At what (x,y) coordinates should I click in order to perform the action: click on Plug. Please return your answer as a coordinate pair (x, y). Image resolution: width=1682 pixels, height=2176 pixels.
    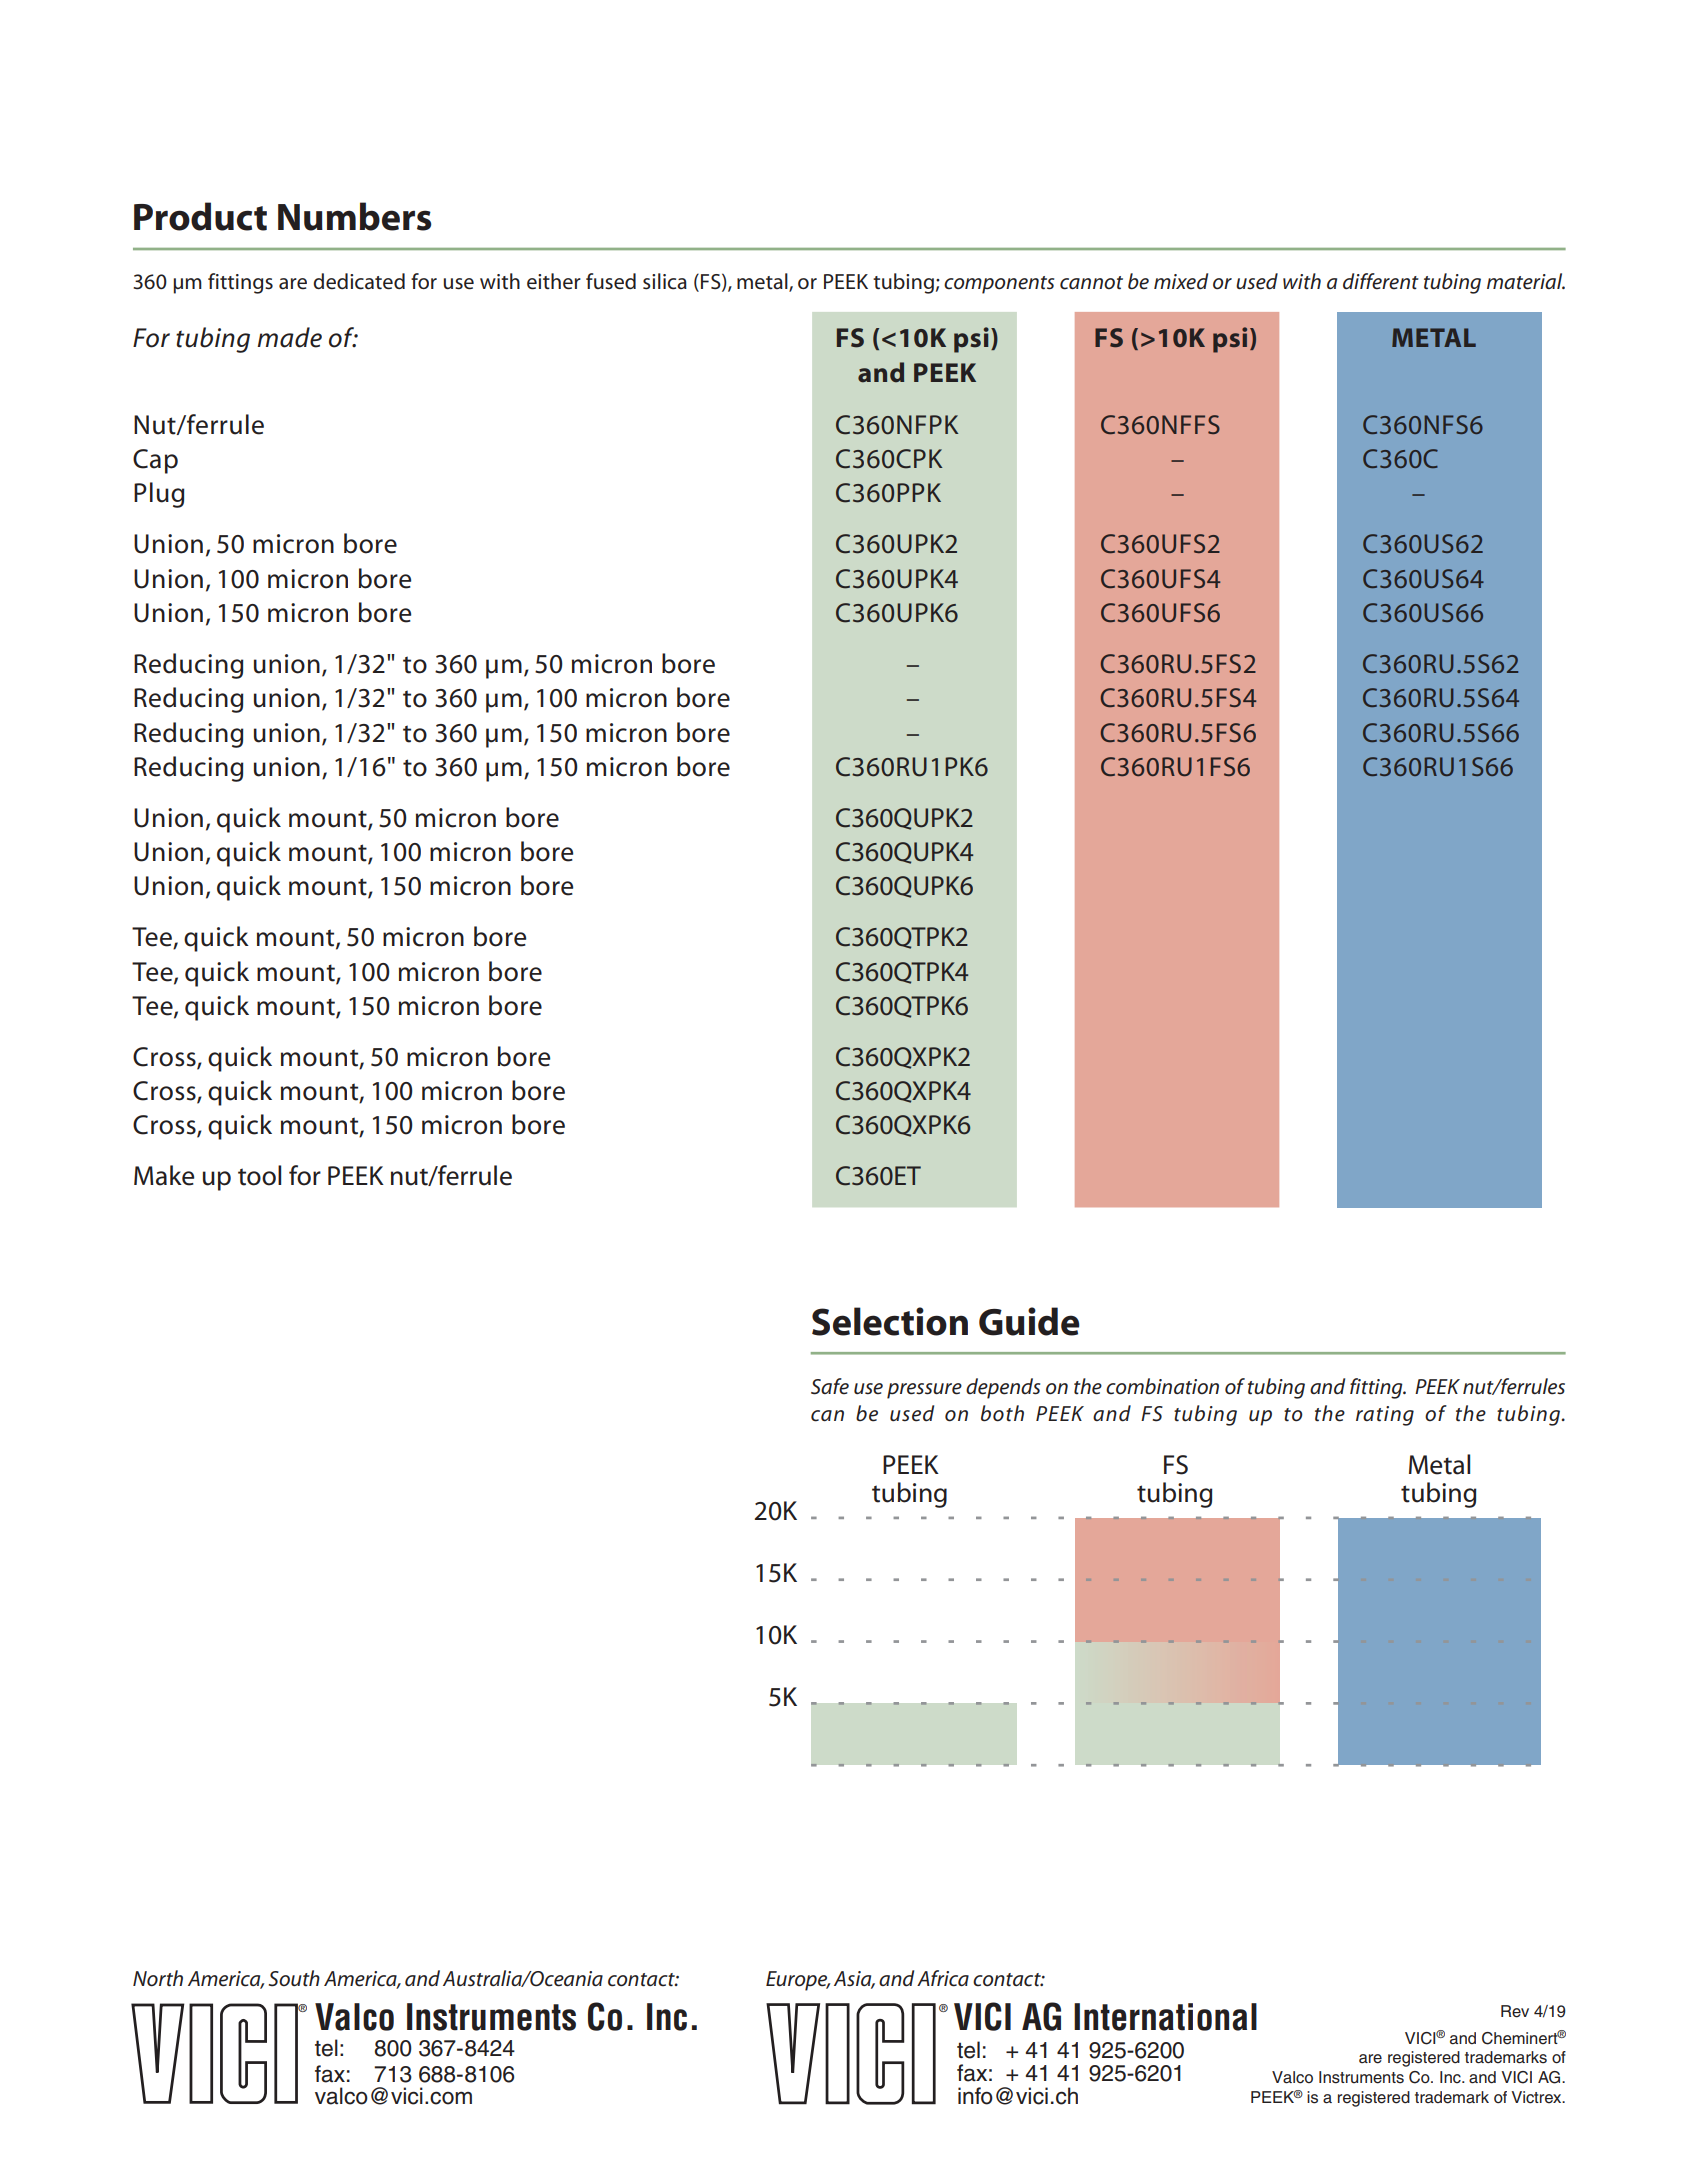
    Looking at the image, I should click on (159, 495).
